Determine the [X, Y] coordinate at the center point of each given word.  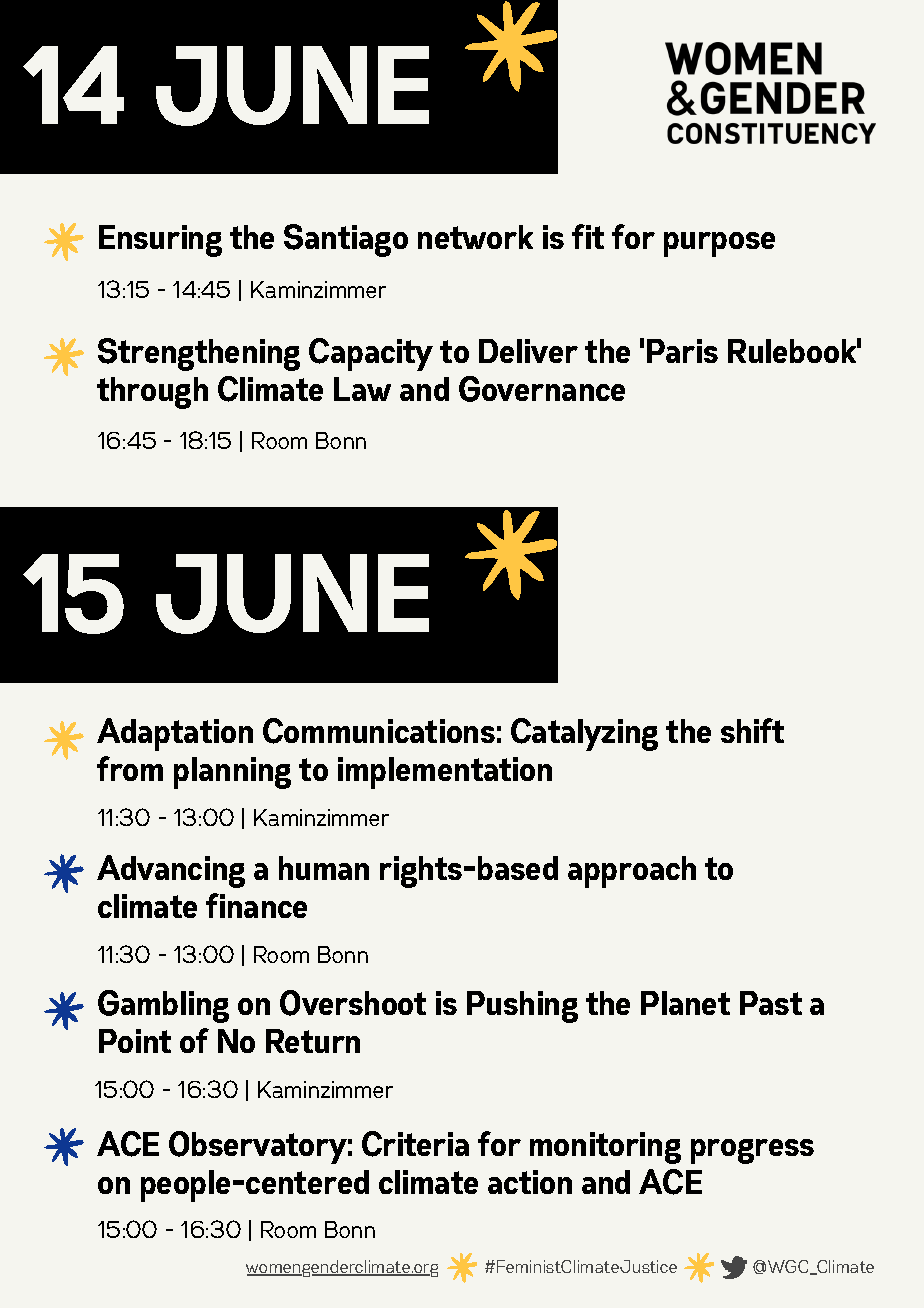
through [152, 393]
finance [256, 905]
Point [135, 1041]
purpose [719, 244]
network [475, 237]
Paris [682, 351]
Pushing [522, 1007]
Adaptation [175, 734]
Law [362, 389]
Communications [379, 731]
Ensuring [160, 241]
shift [752, 730]
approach [632, 872]
